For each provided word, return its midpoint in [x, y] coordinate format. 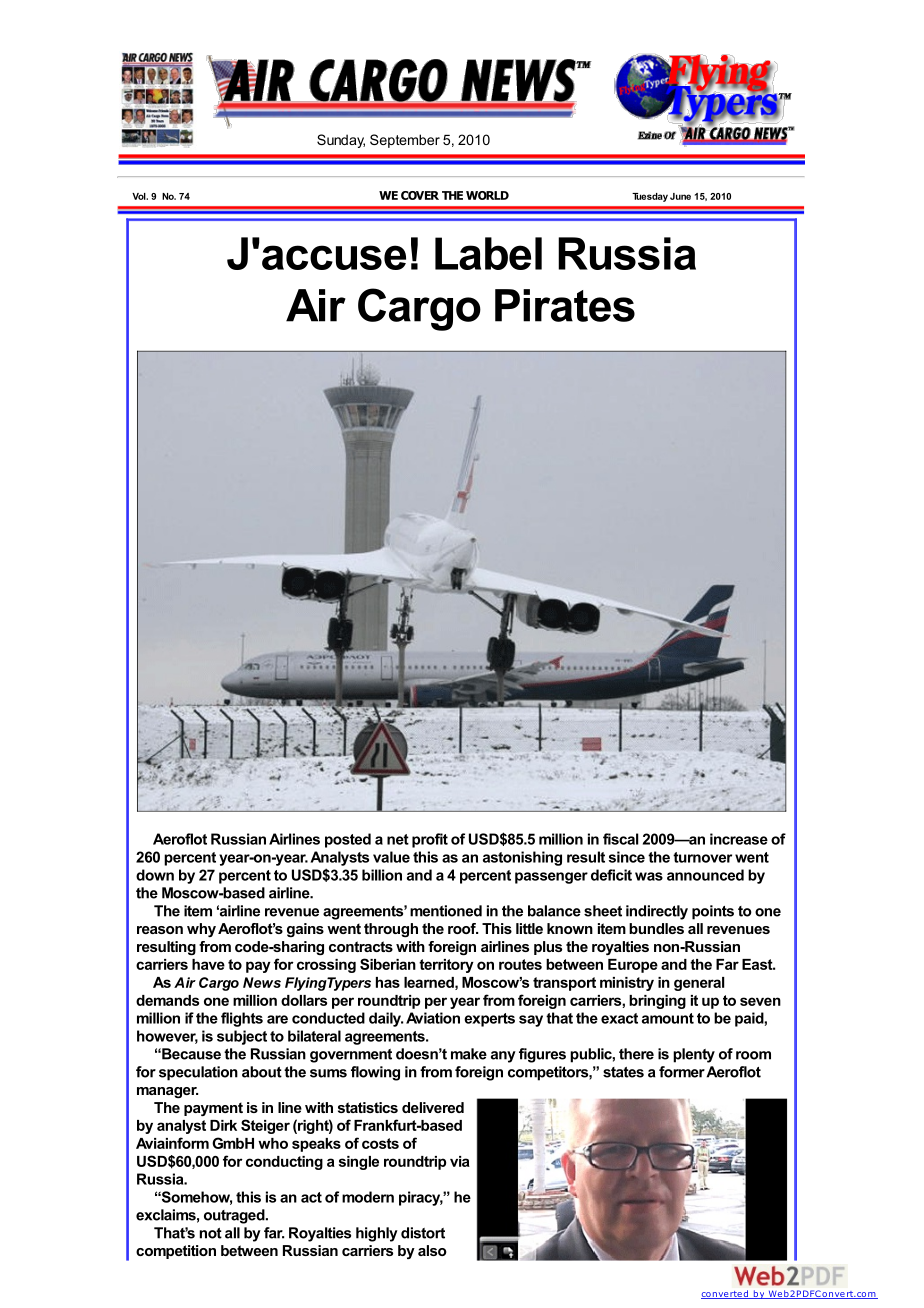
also [432, 1250]
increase [739, 839]
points [713, 912]
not [211, 1233]
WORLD [487, 195]
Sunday [341, 141]
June [680, 196]
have [208, 964]
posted [348, 840]
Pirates [565, 305]
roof [463, 928]
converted [725, 1294]
